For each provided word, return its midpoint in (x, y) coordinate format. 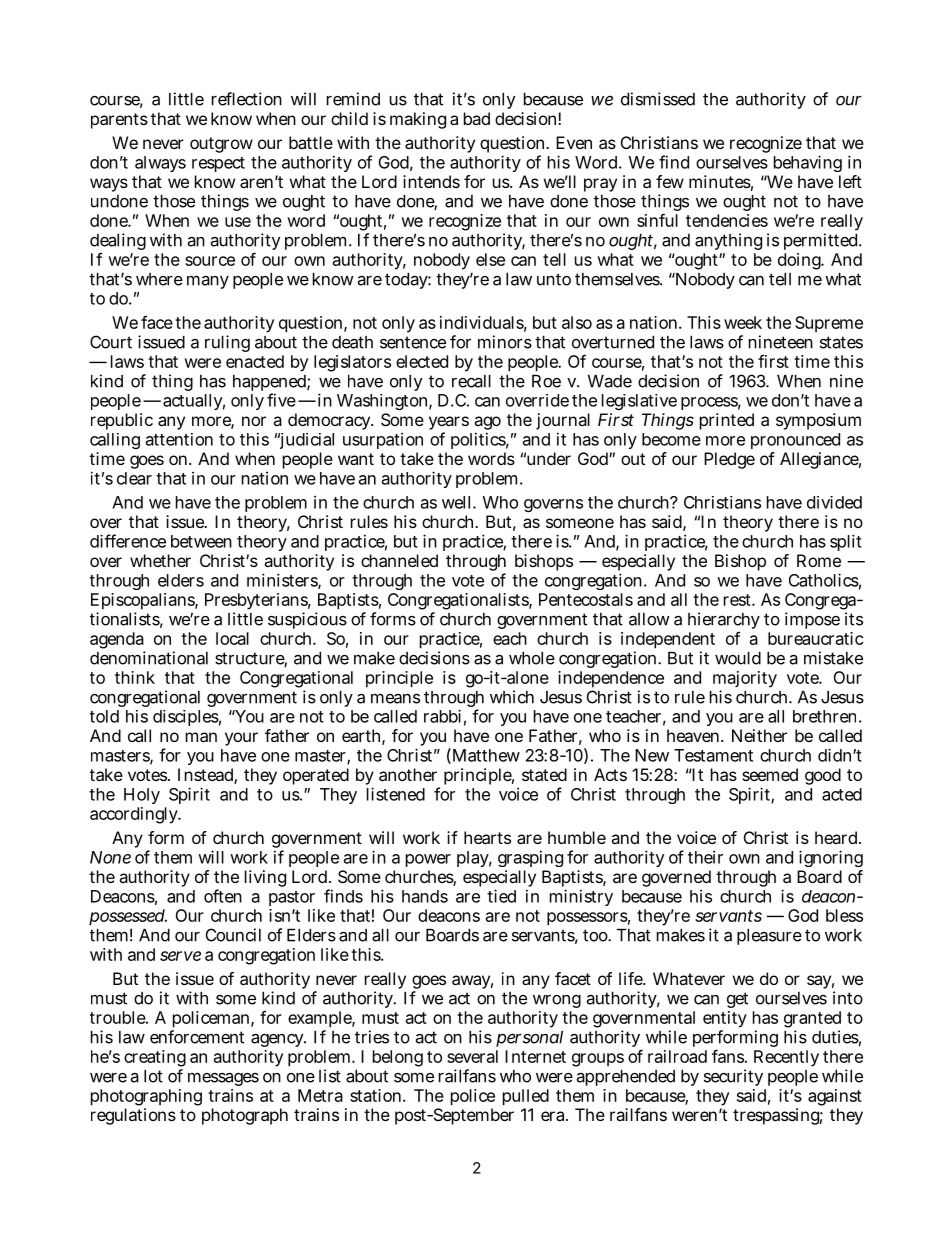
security (733, 1077)
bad (477, 118)
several (472, 1056)
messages (223, 1079)
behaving (808, 163)
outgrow (221, 145)
